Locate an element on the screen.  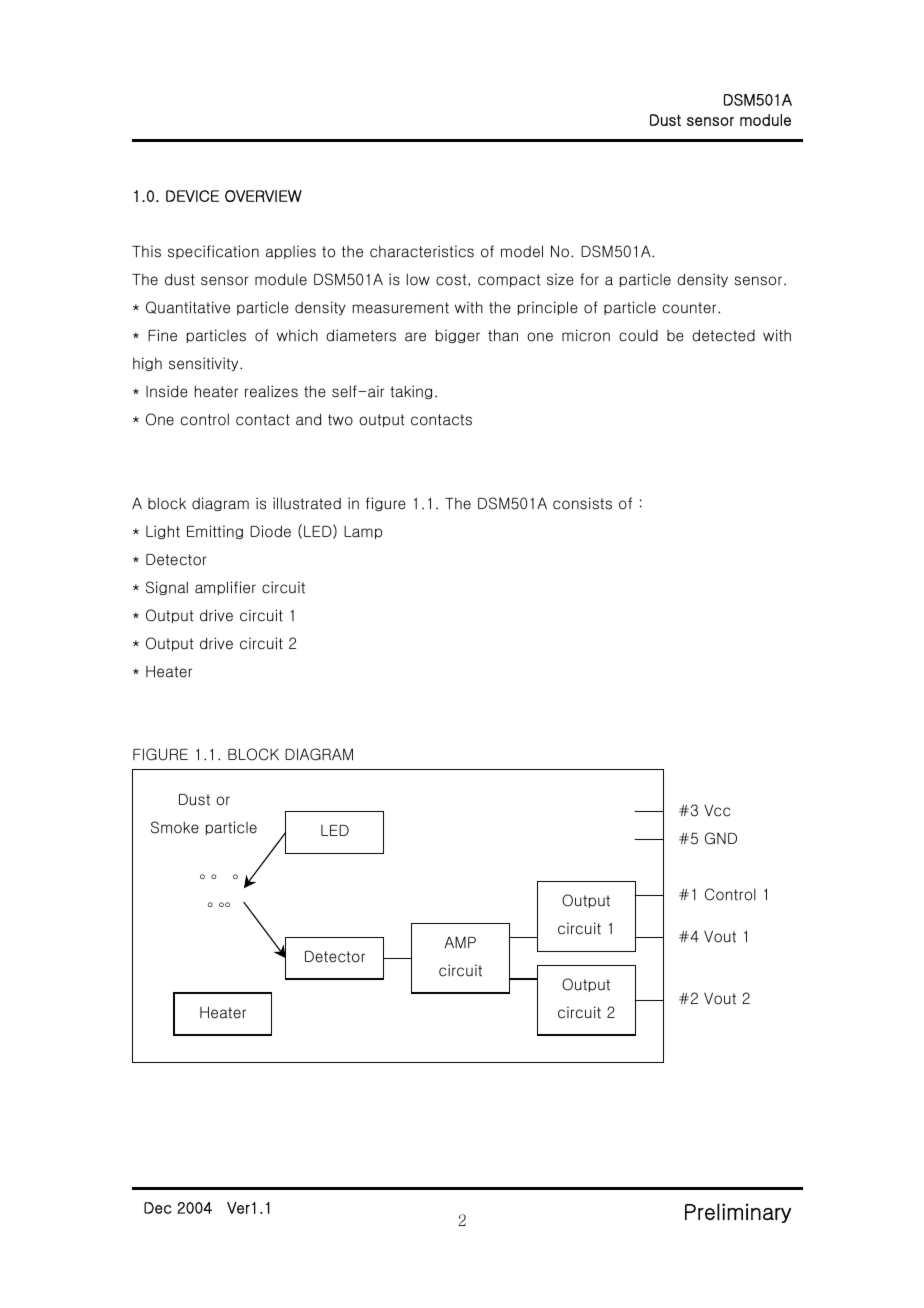
Lamp is located at coordinates (363, 532).
